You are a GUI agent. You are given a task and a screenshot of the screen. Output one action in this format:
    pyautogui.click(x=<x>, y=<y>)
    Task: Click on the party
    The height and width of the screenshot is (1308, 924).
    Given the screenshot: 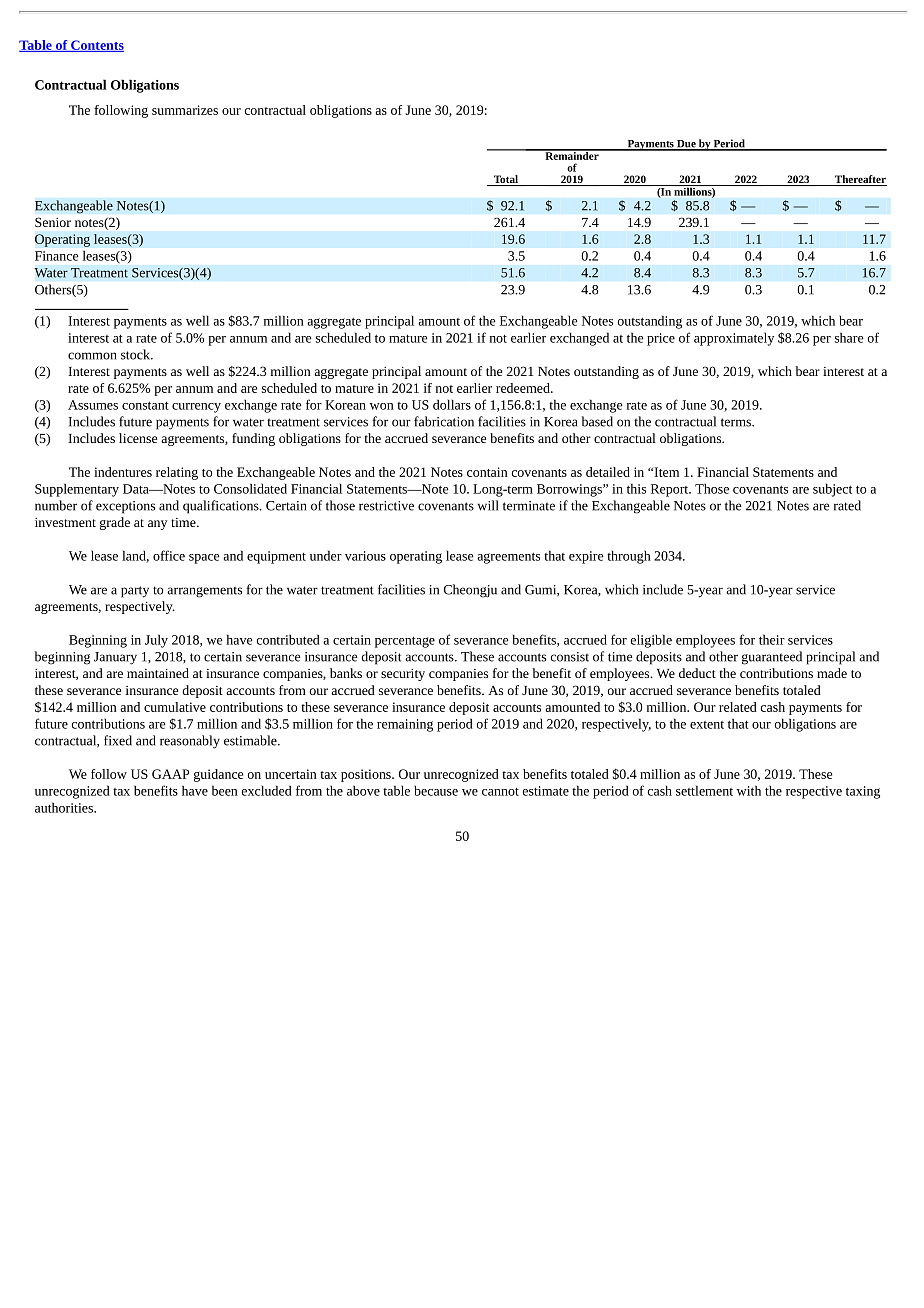 What is the action you would take?
    pyautogui.click(x=135, y=592)
